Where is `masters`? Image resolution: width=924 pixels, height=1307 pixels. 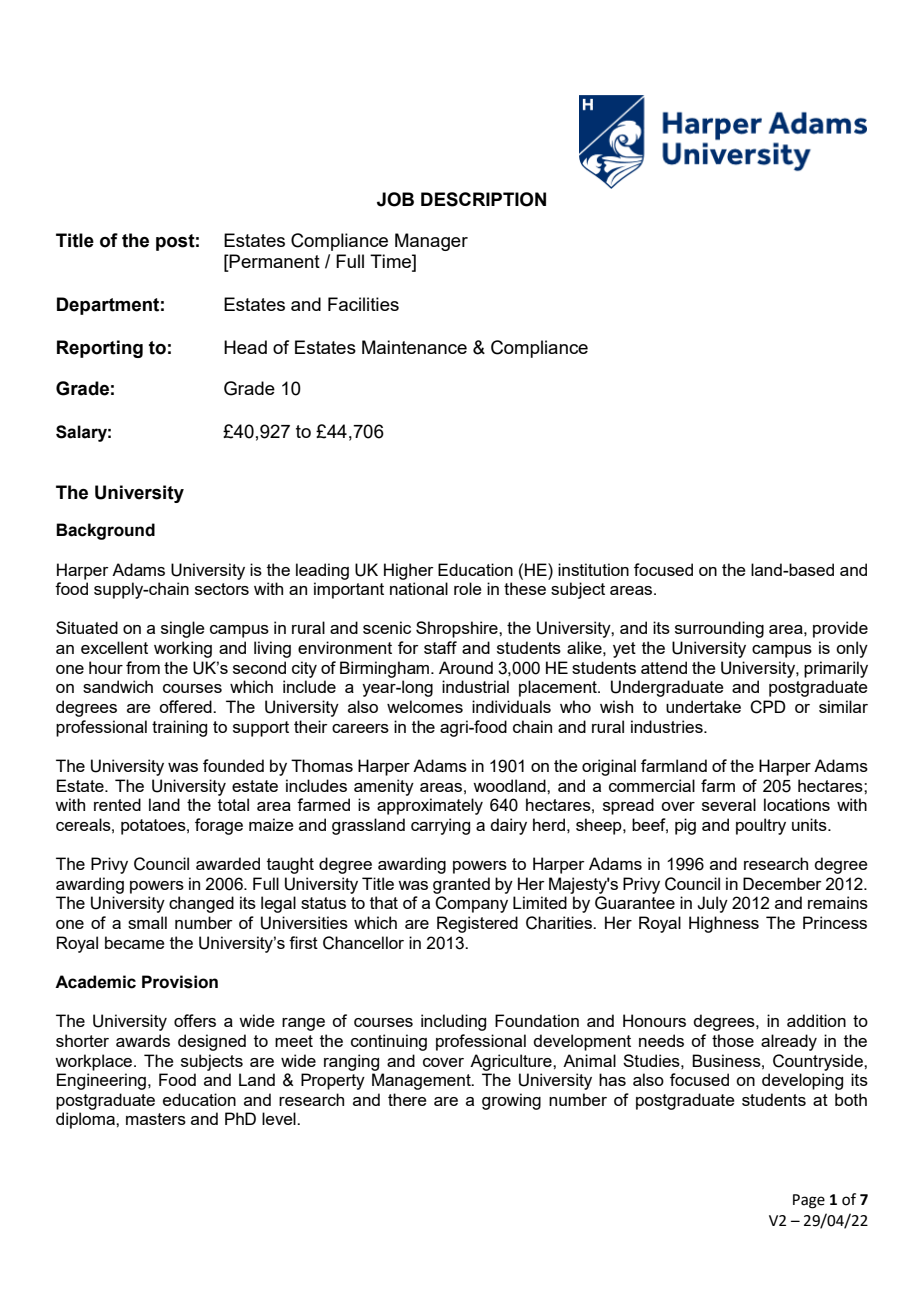 masters is located at coordinates (156, 1119).
